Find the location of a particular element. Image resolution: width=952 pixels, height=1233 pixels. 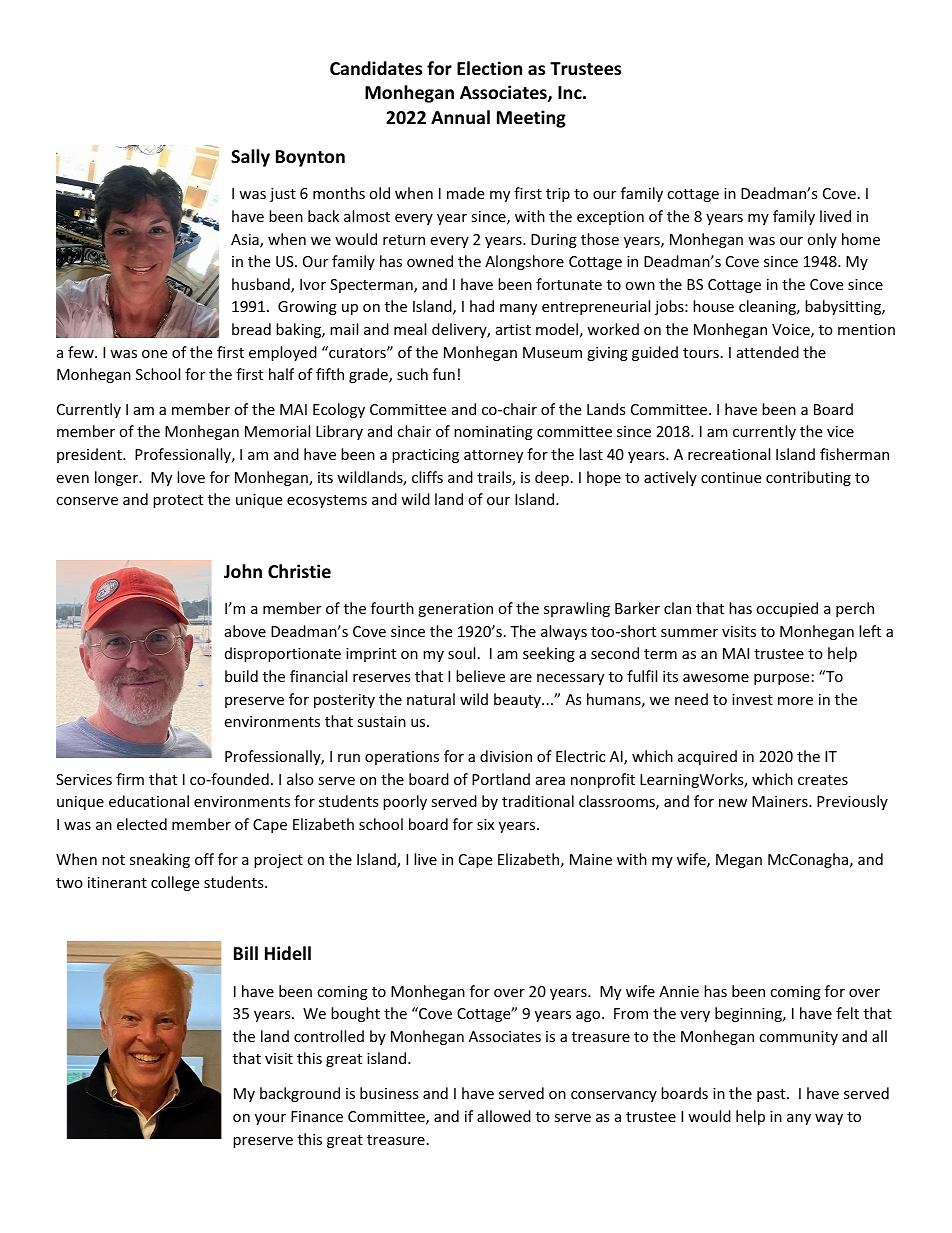

division is located at coordinates (506, 756).
